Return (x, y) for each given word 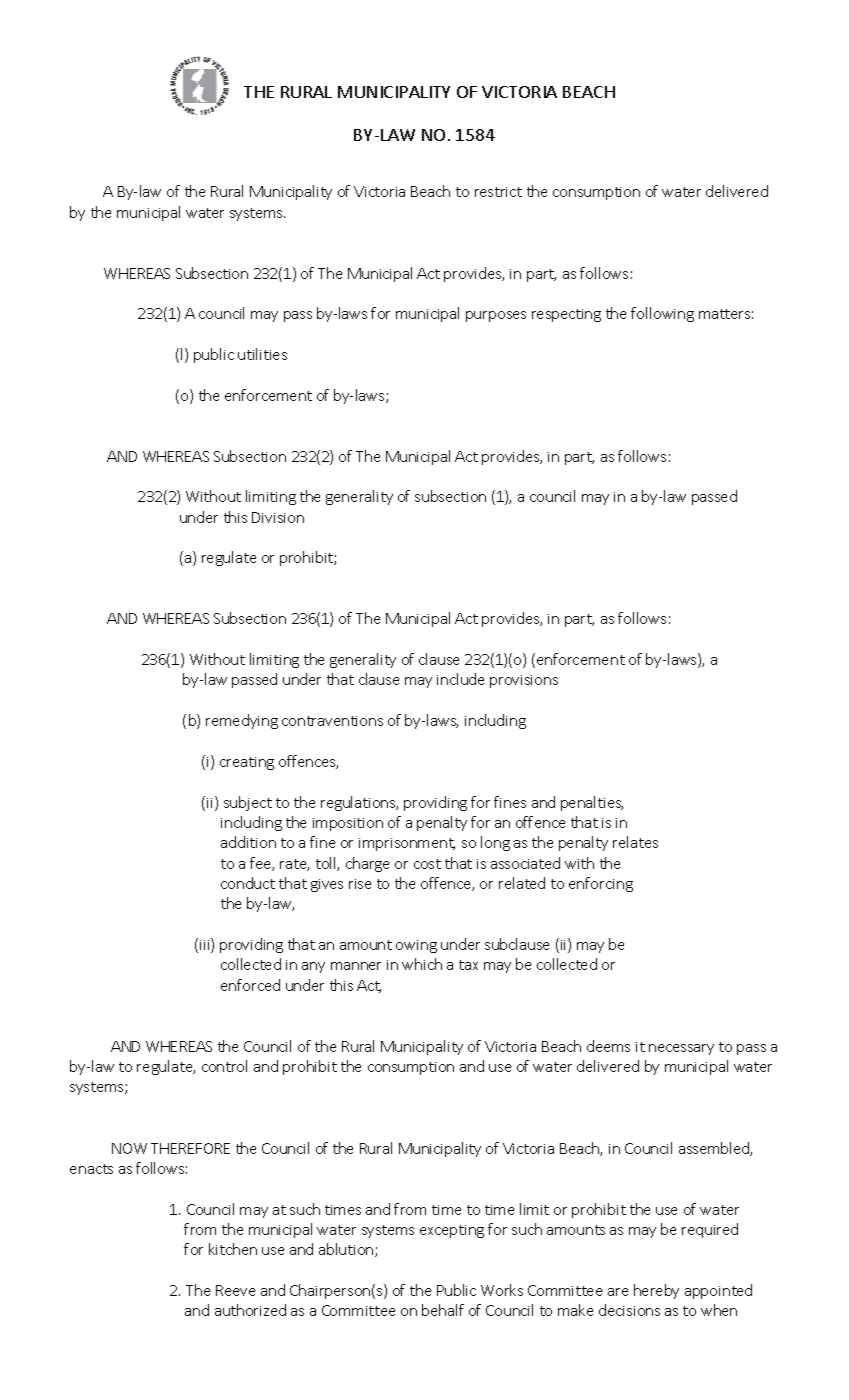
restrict (498, 192)
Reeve (235, 1290)
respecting (566, 315)
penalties (592, 803)
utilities (262, 354)
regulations (359, 803)
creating (247, 763)
